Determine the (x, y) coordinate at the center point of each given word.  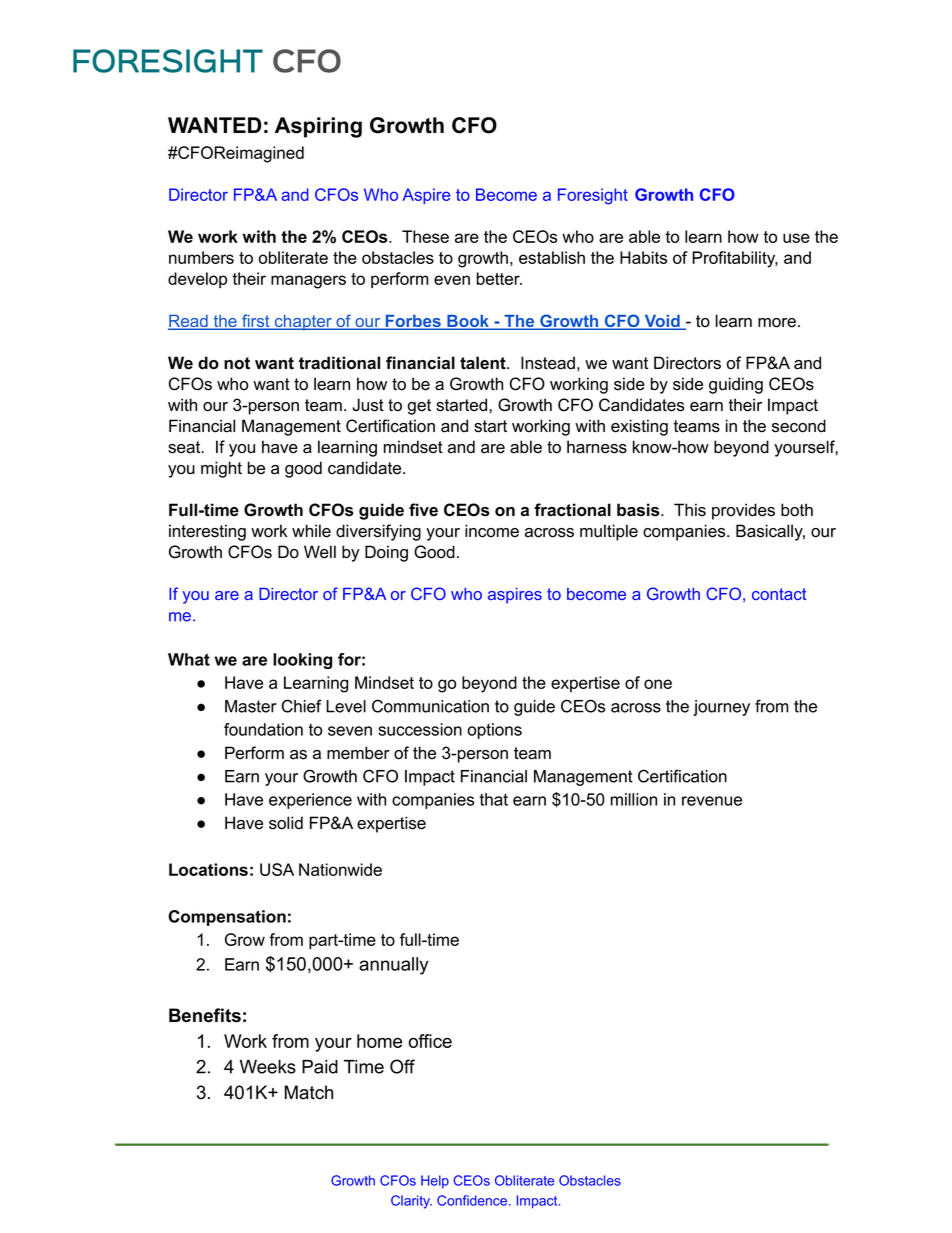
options (495, 731)
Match (309, 1092)
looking (302, 661)
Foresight (593, 196)
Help (435, 1181)
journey (721, 708)
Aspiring (318, 127)
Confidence (473, 1200)
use (796, 238)
